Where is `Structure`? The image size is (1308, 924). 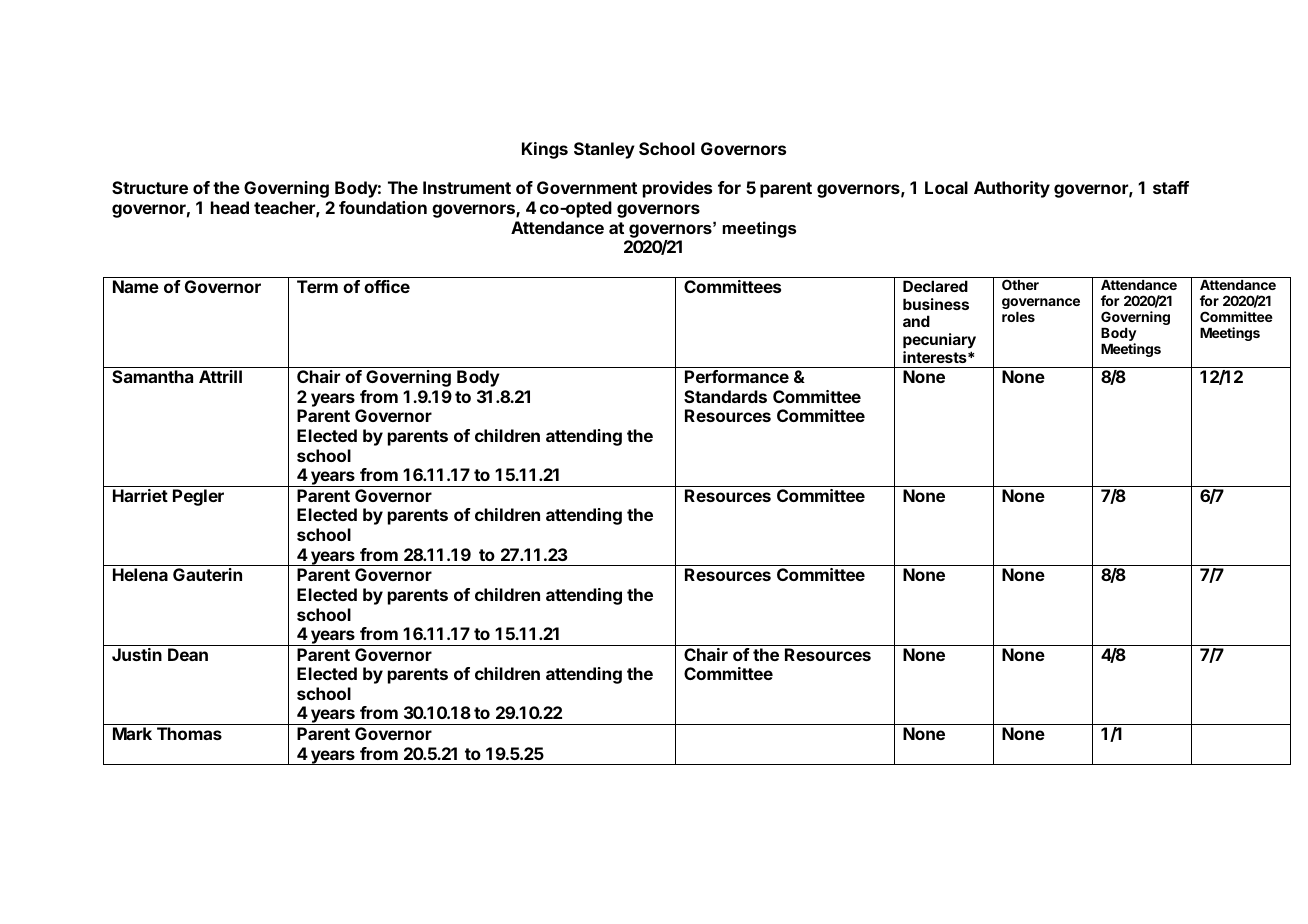 Structure is located at coordinates (150, 187).
